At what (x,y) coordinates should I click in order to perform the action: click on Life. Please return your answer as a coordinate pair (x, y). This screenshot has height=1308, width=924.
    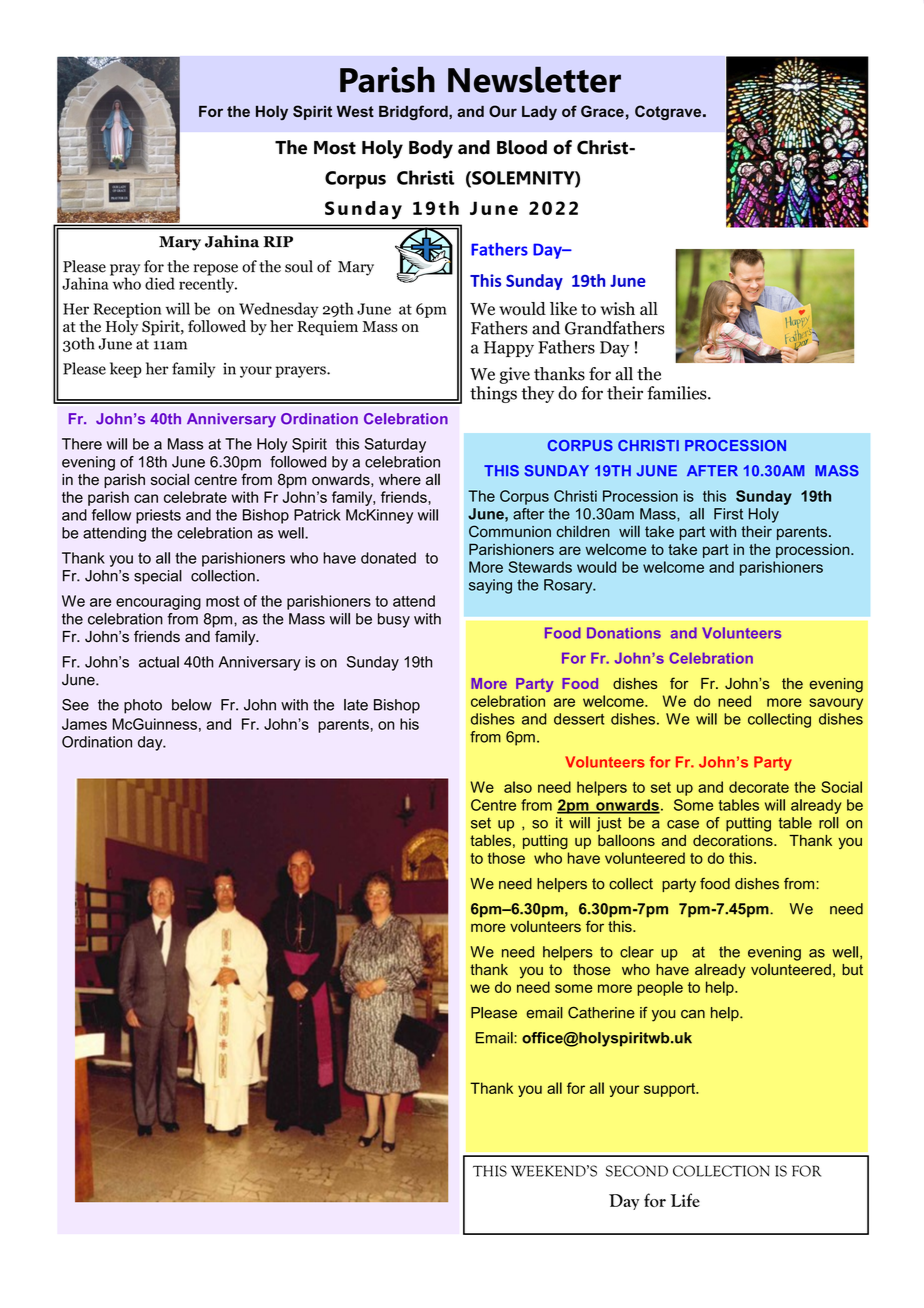
    Looking at the image, I should click on (685, 1200).
